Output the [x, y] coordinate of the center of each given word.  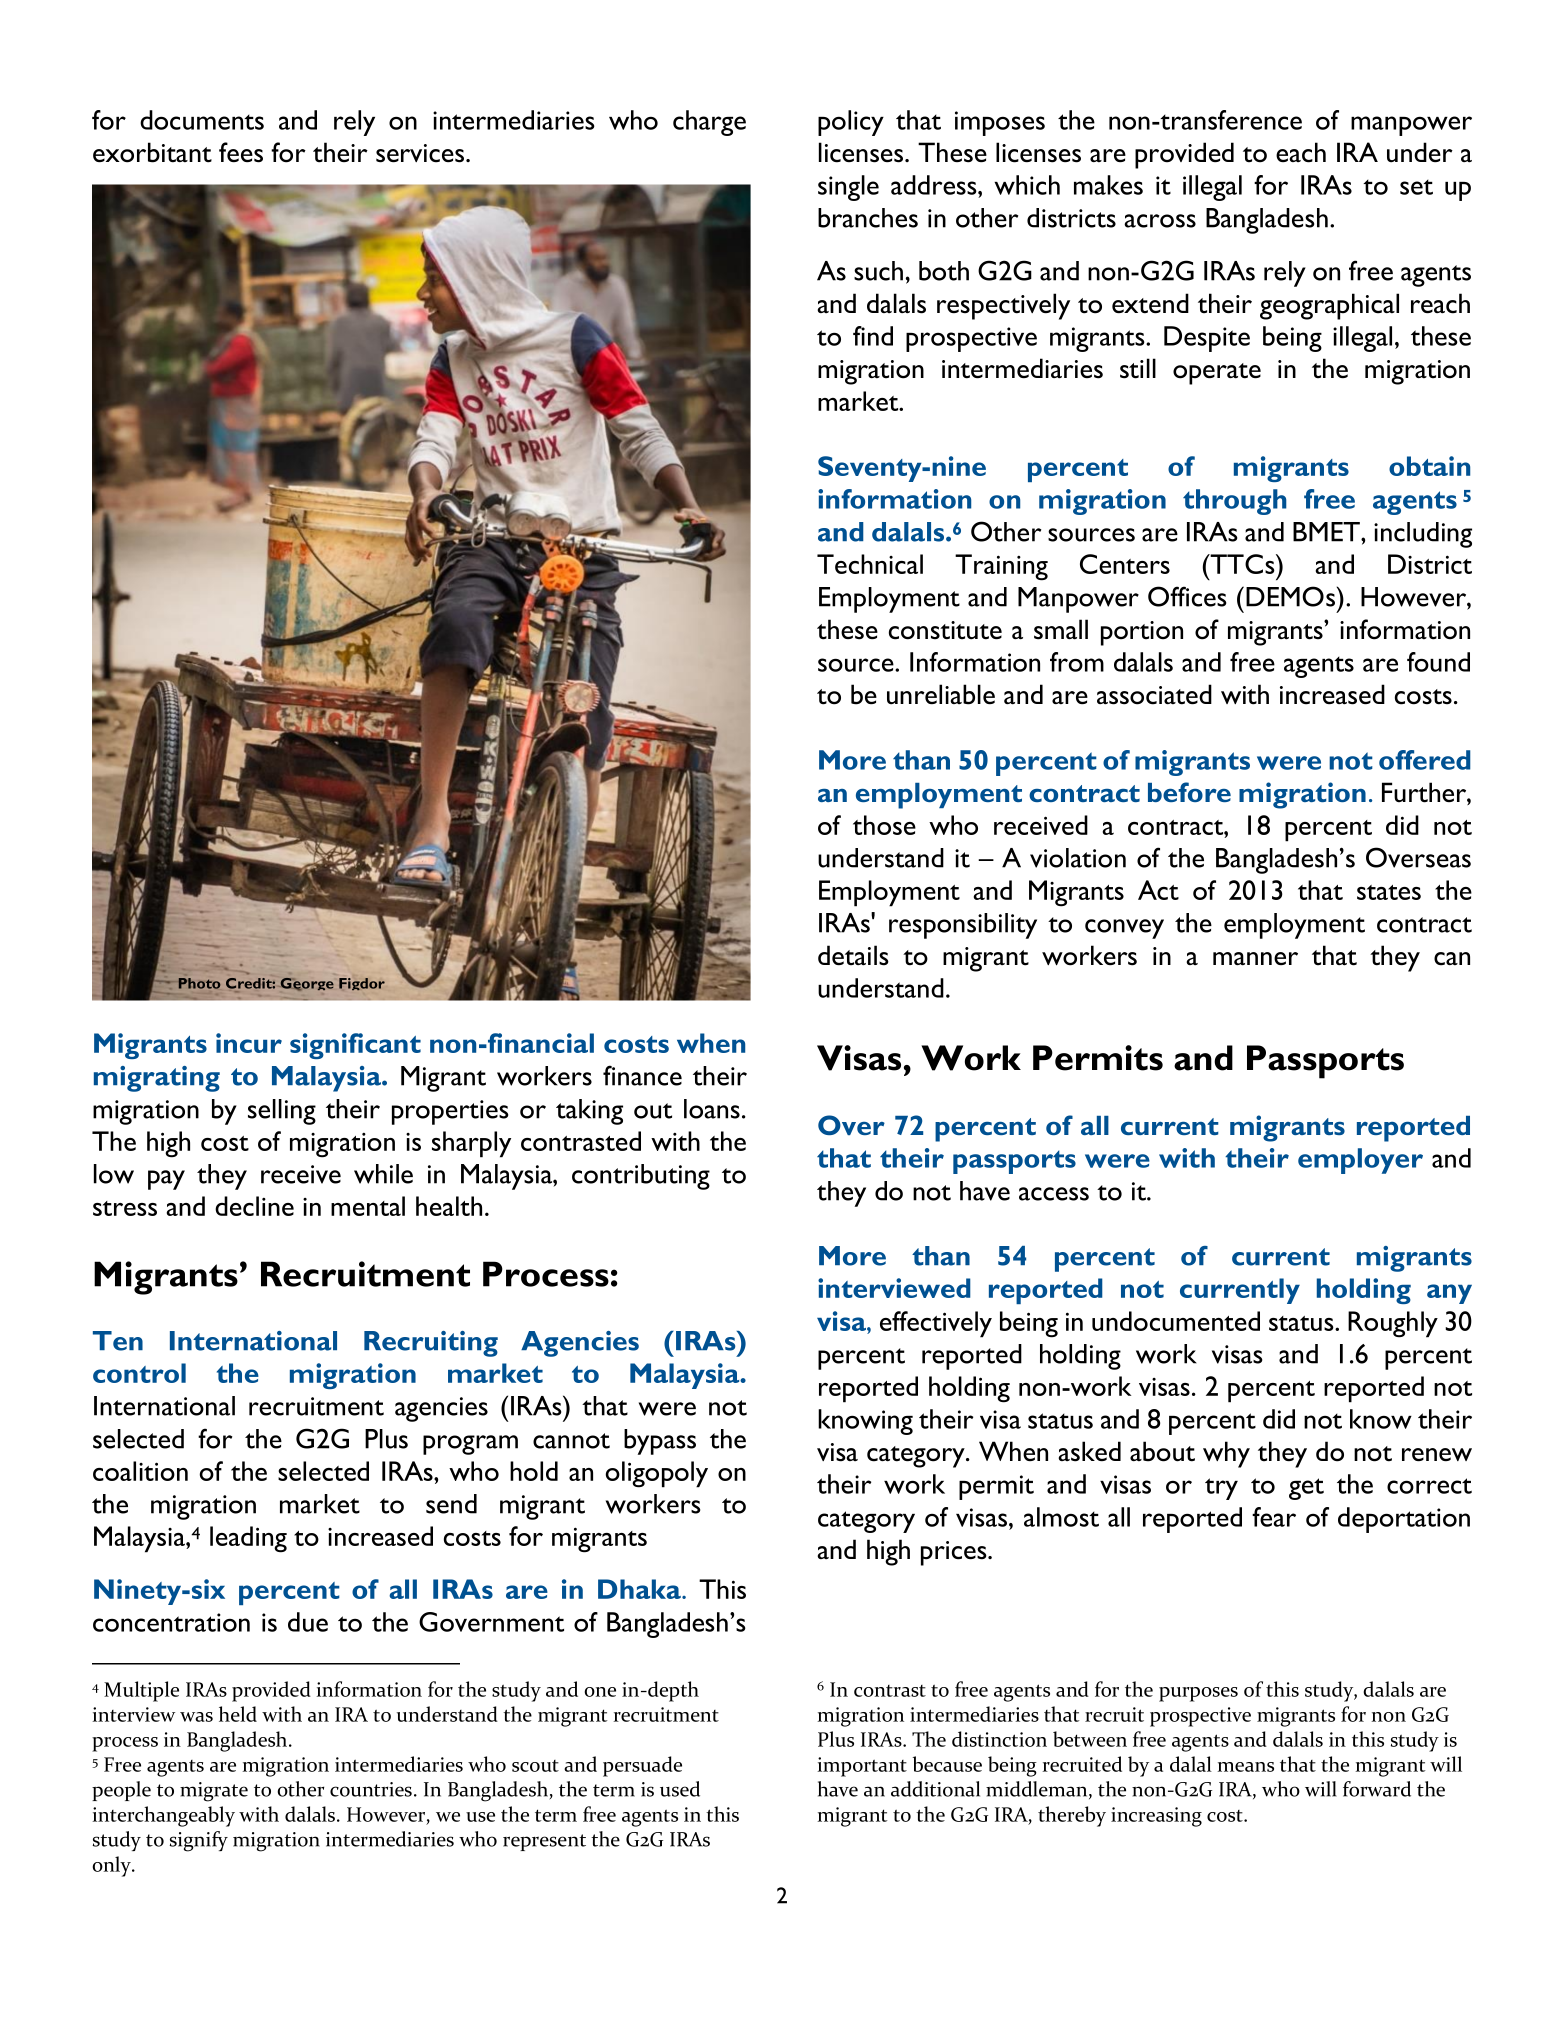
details [853, 955]
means [1246, 1767]
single [848, 188]
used [680, 1789]
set [1416, 187]
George [307, 984]
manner [1255, 959]
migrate [214, 1792]
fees [241, 152]
